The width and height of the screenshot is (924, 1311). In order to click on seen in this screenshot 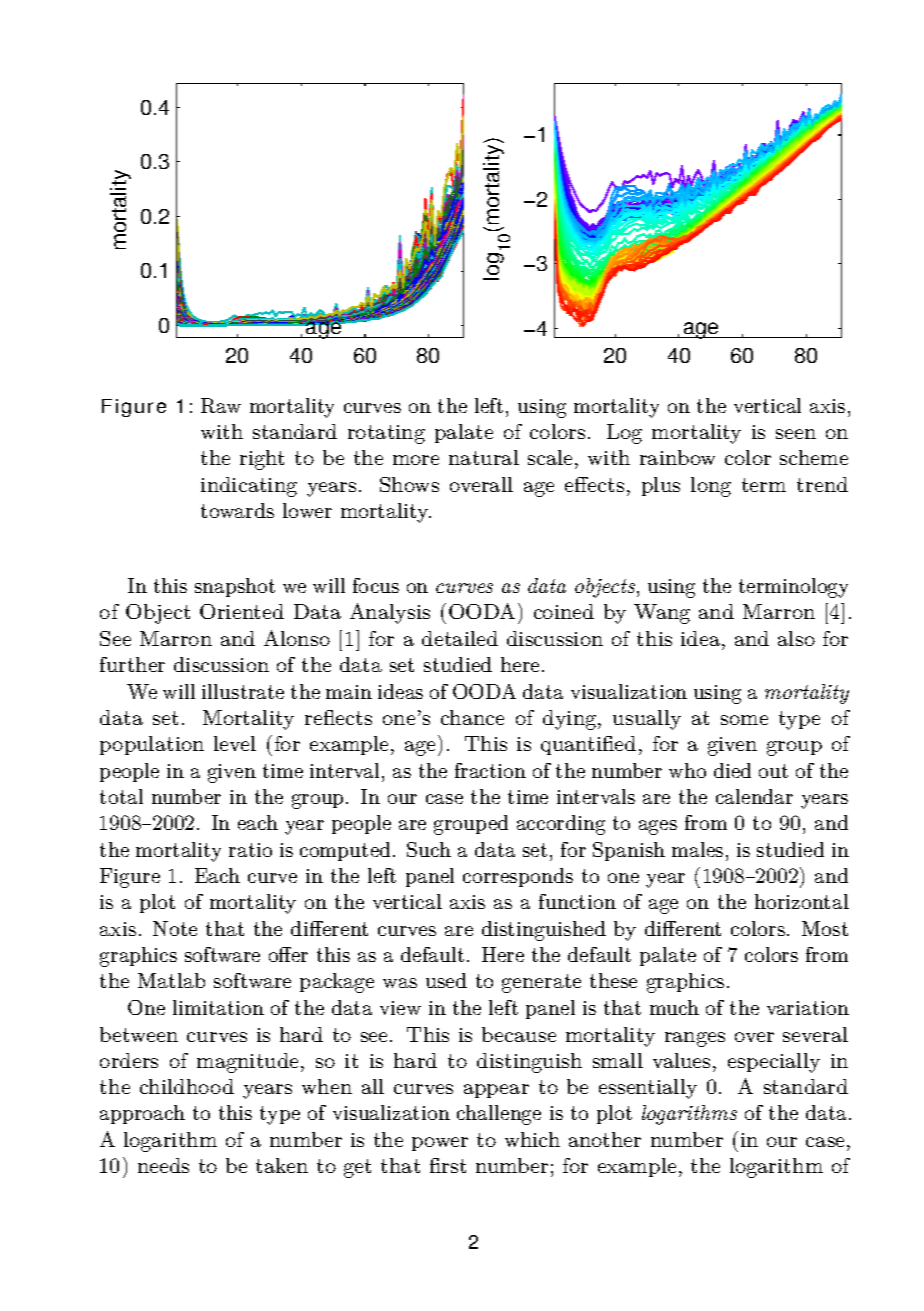, I will do `click(796, 434)`.
